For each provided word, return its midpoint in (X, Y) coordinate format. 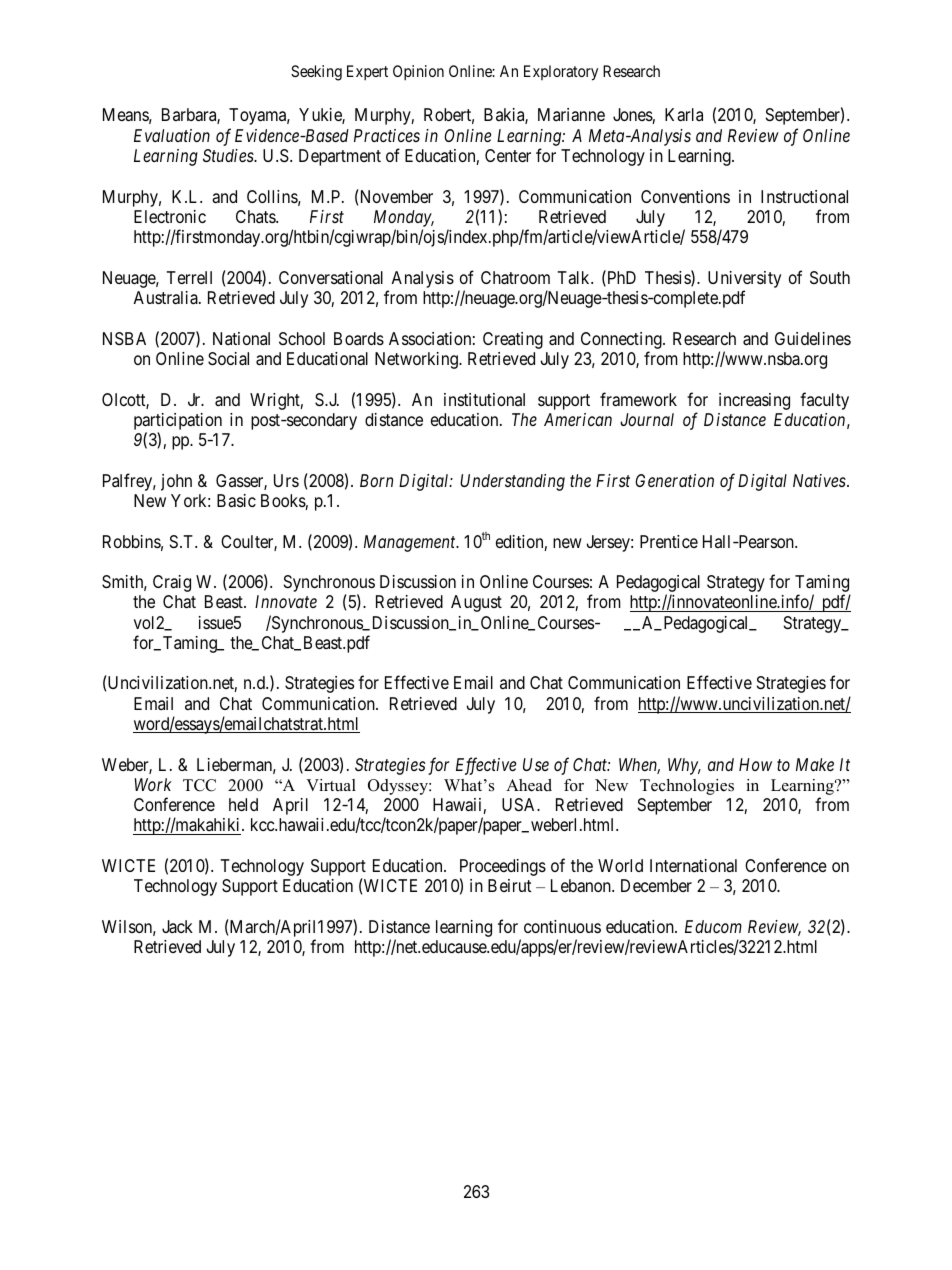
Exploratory (561, 73)
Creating (513, 340)
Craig (172, 583)
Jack (177, 927)
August (476, 603)
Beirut (510, 885)
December (656, 885)
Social (228, 359)
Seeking (316, 73)
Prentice (669, 541)
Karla (684, 115)
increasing (754, 401)
